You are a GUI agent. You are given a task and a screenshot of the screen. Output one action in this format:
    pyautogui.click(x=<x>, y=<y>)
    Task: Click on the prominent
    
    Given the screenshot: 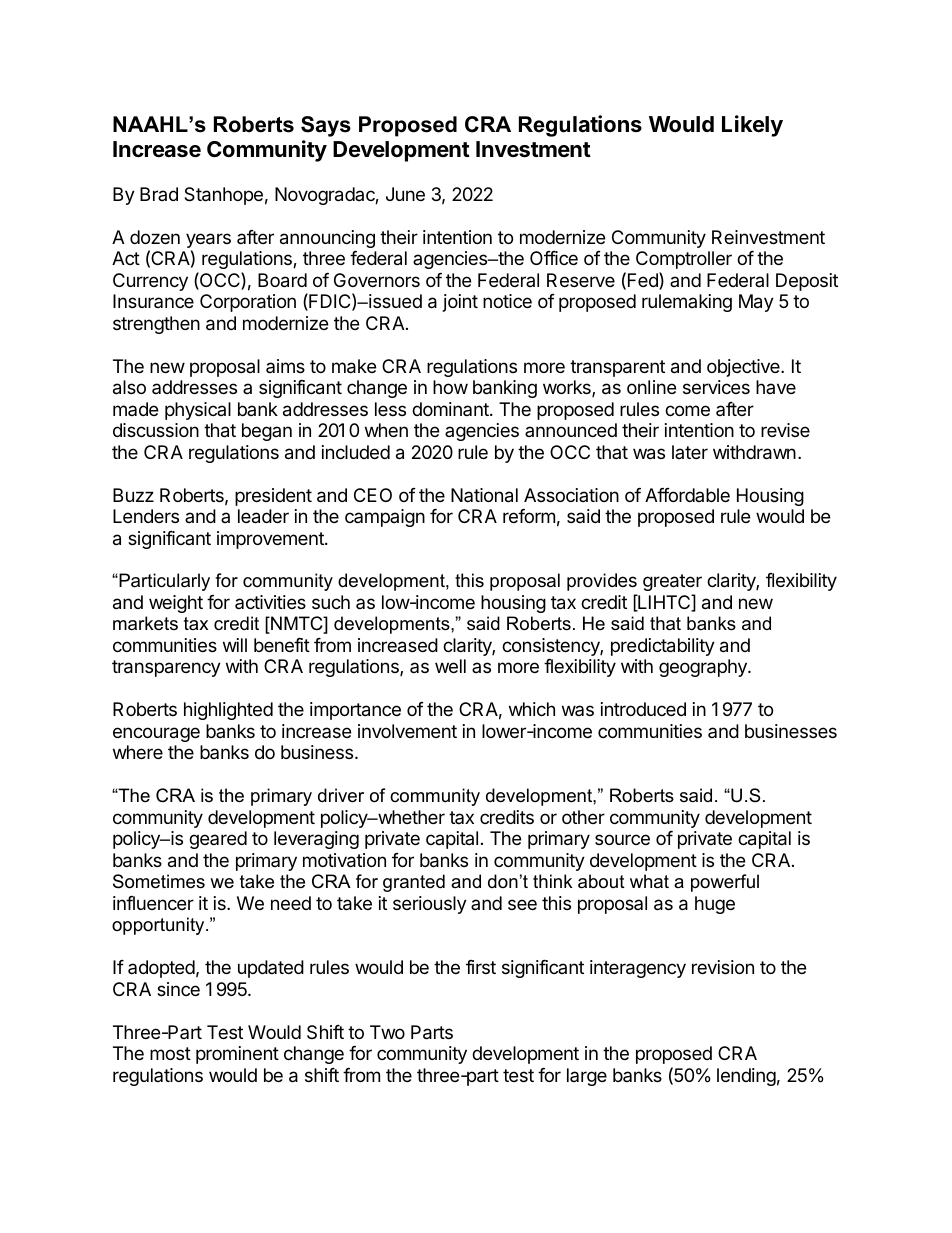 What is the action you would take?
    pyautogui.click(x=237, y=1055)
